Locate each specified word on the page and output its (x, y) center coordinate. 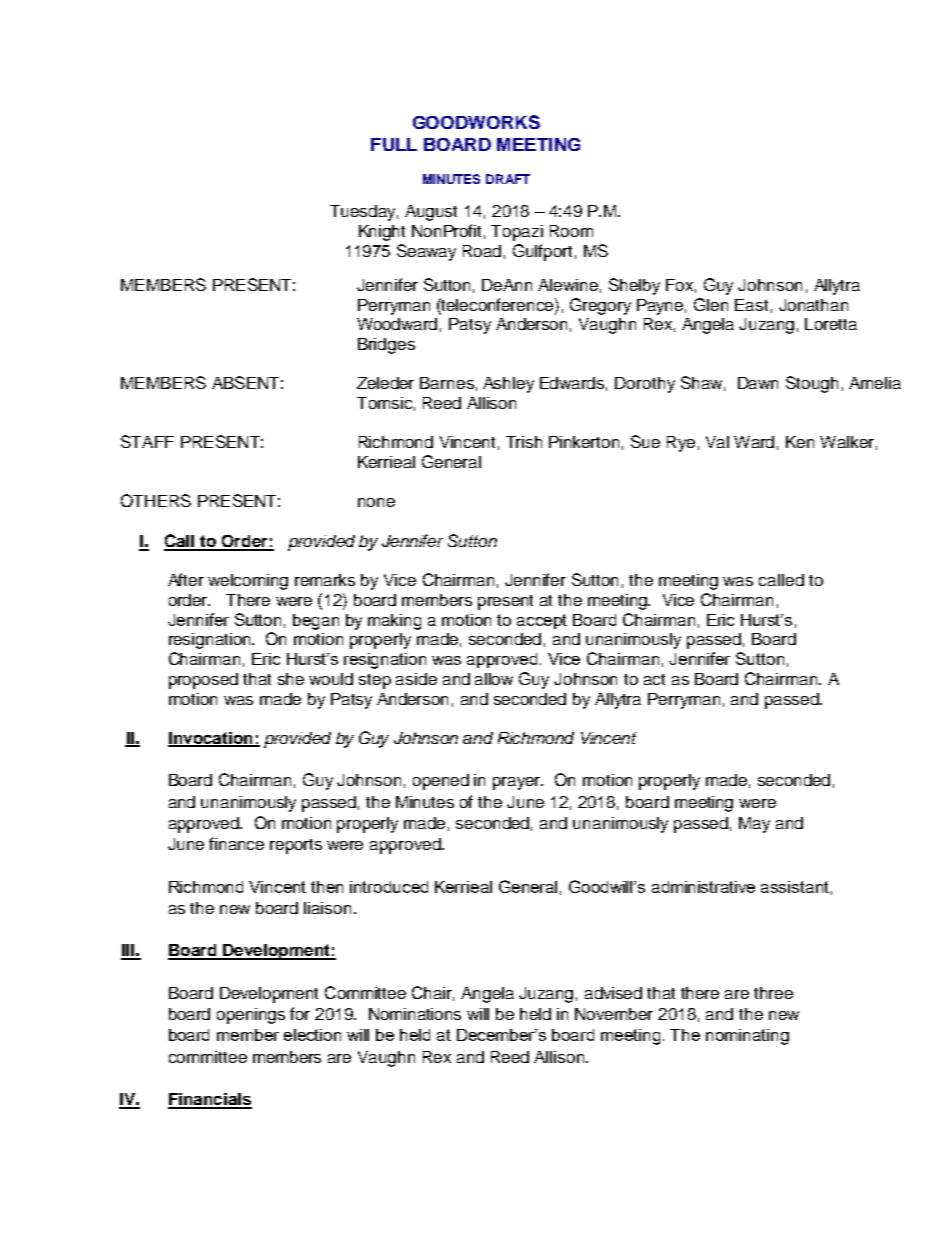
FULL (394, 144)
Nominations (415, 1014)
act (654, 679)
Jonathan (813, 305)
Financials (210, 1100)
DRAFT (508, 179)
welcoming (248, 582)
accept (542, 621)
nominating (747, 1037)
